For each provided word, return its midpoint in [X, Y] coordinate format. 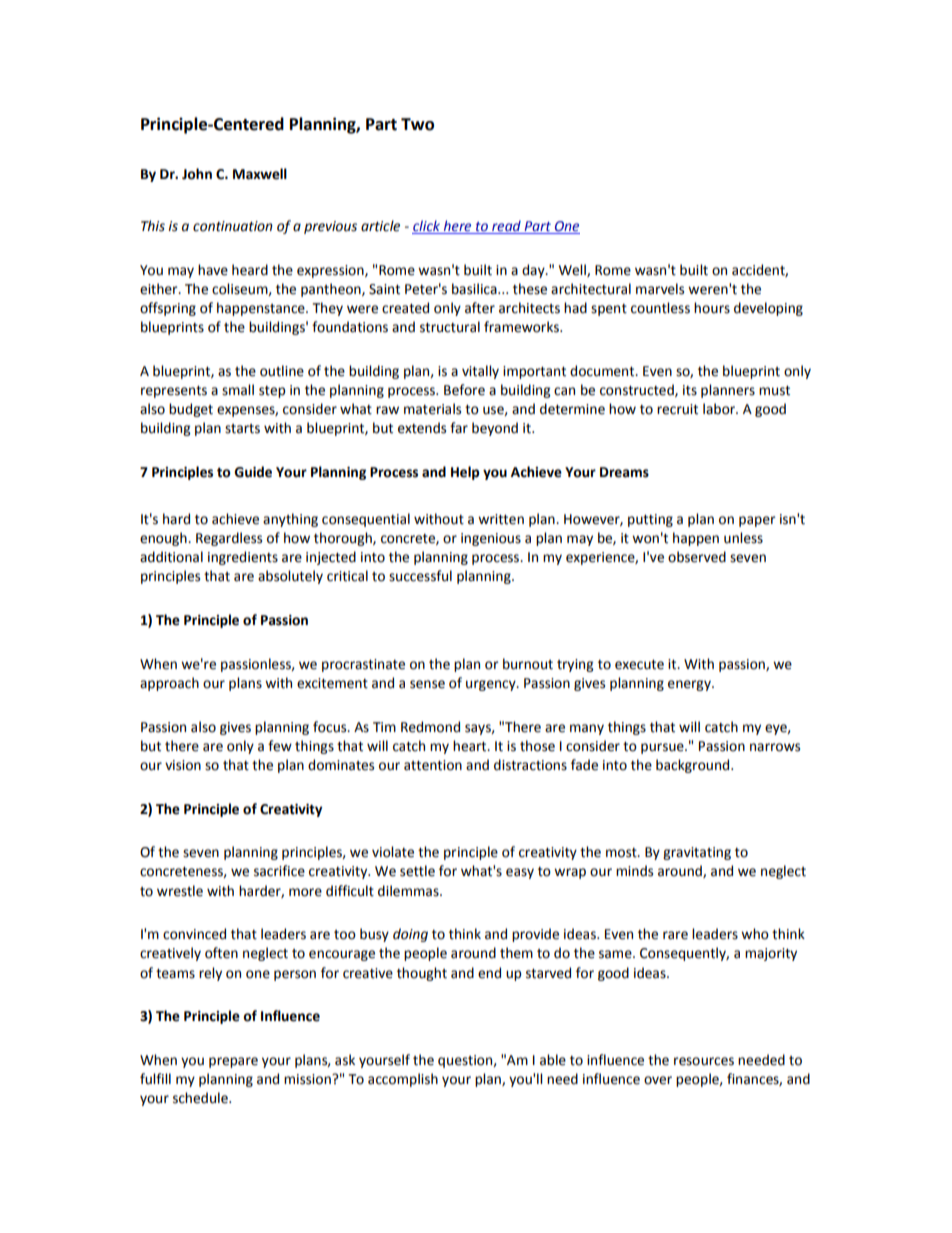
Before [464, 390]
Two [417, 124]
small [238, 390]
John [197, 174]
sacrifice [279, 871]
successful [420, 576]
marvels [660, 289]
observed [697, 557]
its [690, 390]
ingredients [243, 558]
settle [417, 871]
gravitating [697, 853]
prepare [233, 1062]
